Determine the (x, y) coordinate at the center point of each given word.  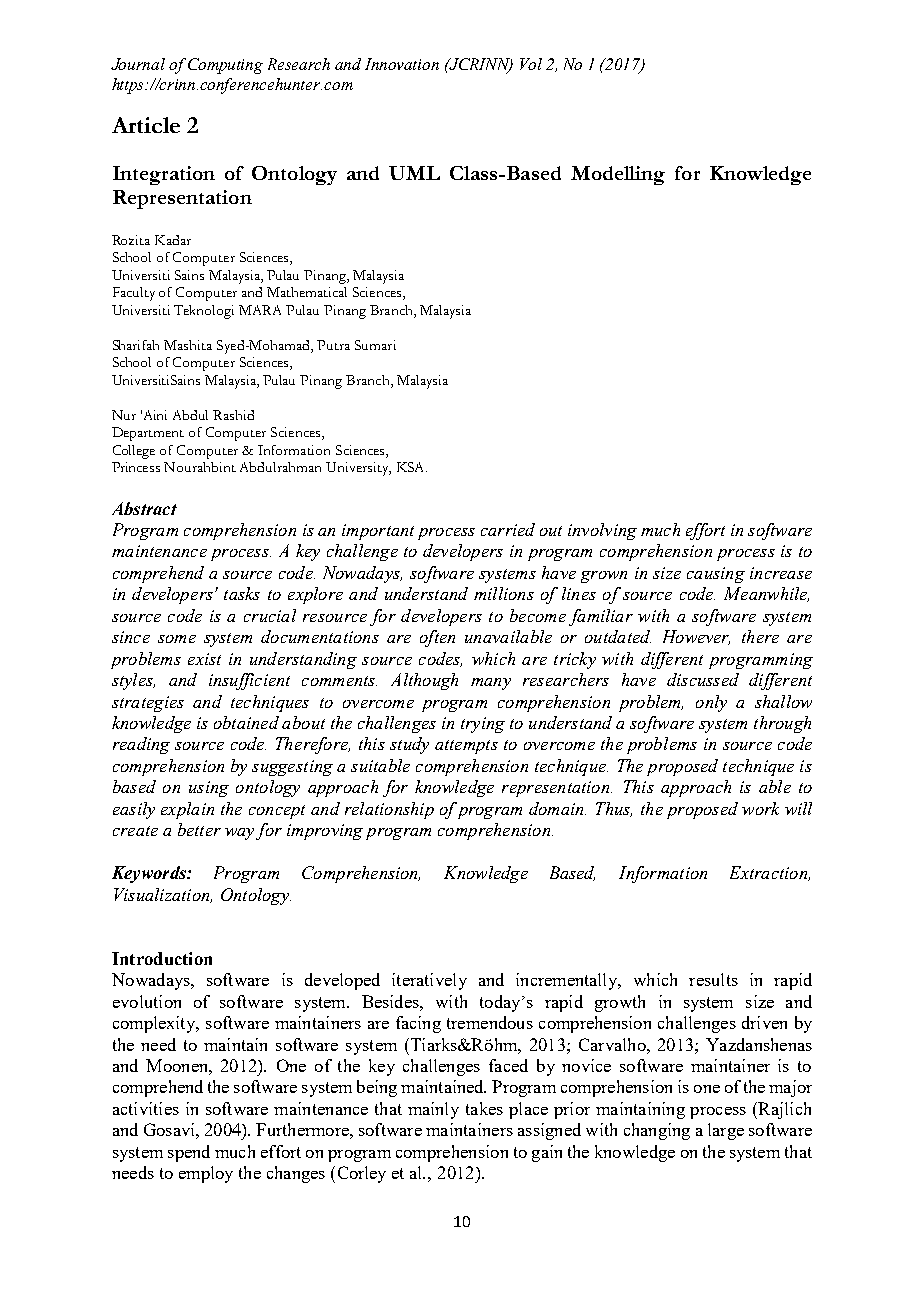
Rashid (233, 415)
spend (189, 1153)
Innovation (402, 64)
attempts (466, 747)
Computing (225, 66)
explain (187, 810)
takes (484, 1108)
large (726, 1131)
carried (508, 529)
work (760, 808)
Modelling (618, 175)
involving (602, 531)
